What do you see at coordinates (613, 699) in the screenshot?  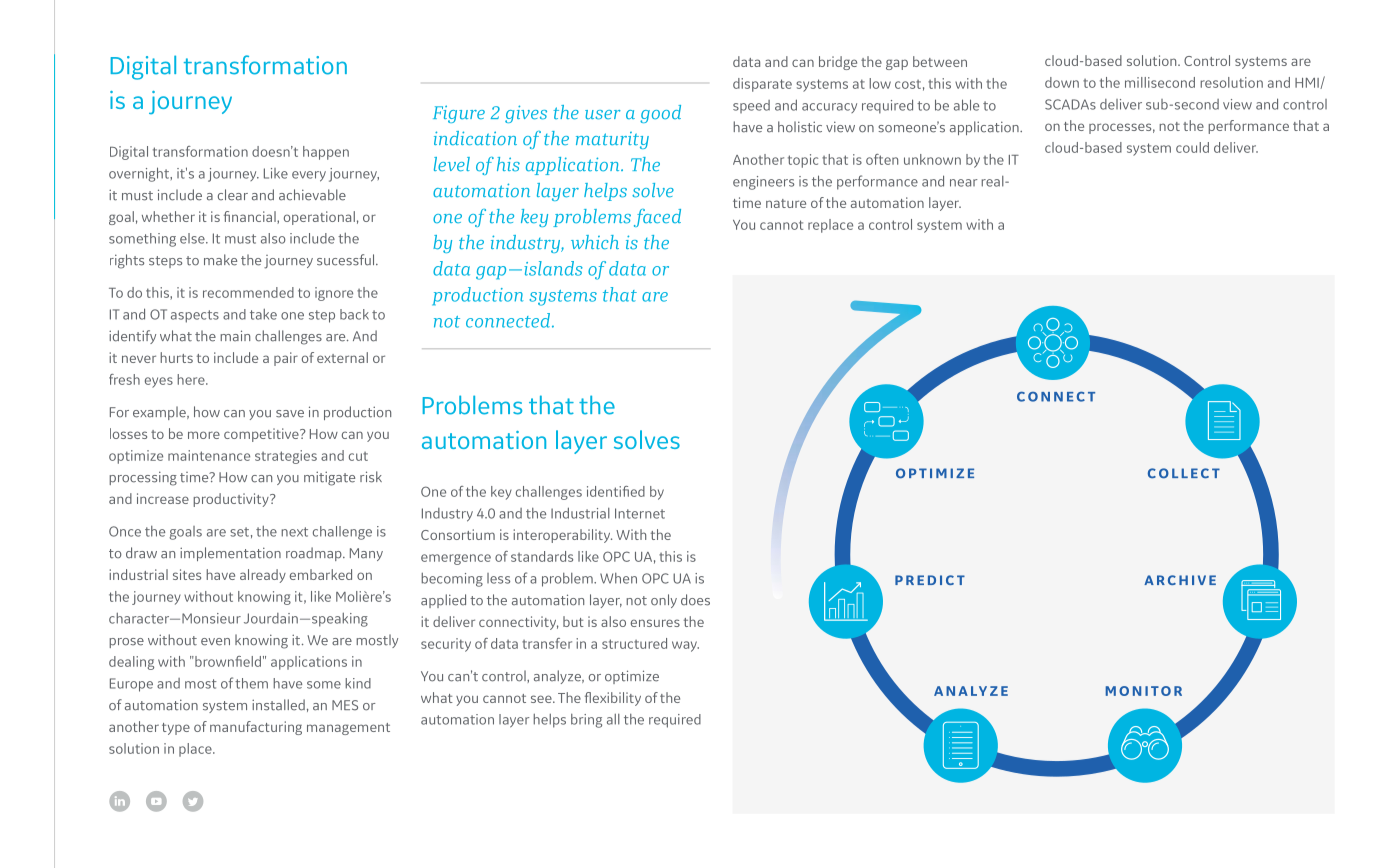 I see `flexibility` at bounding box center [613, 699].
